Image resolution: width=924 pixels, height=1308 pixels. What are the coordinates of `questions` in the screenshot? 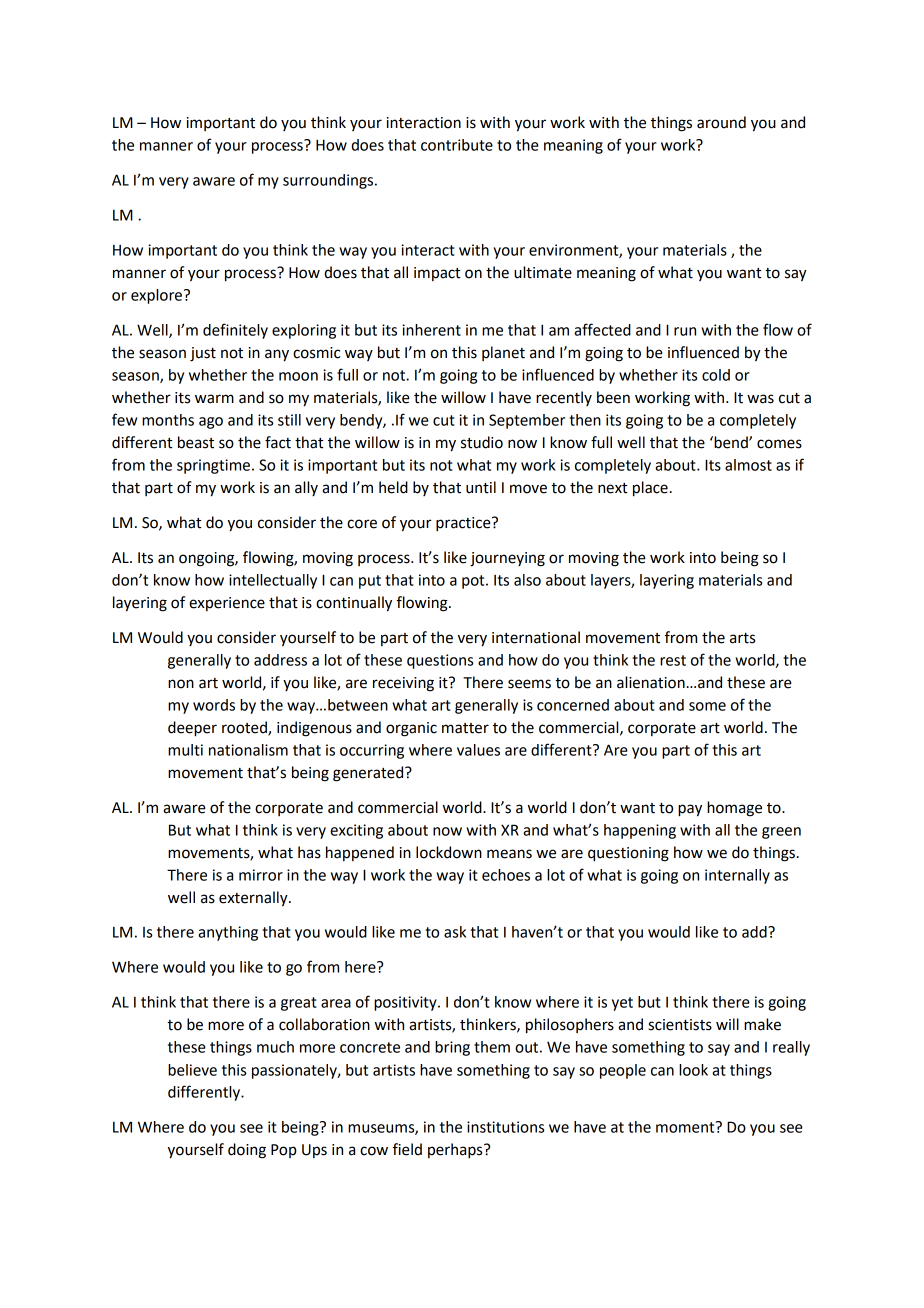 It's located at (440, 661).
